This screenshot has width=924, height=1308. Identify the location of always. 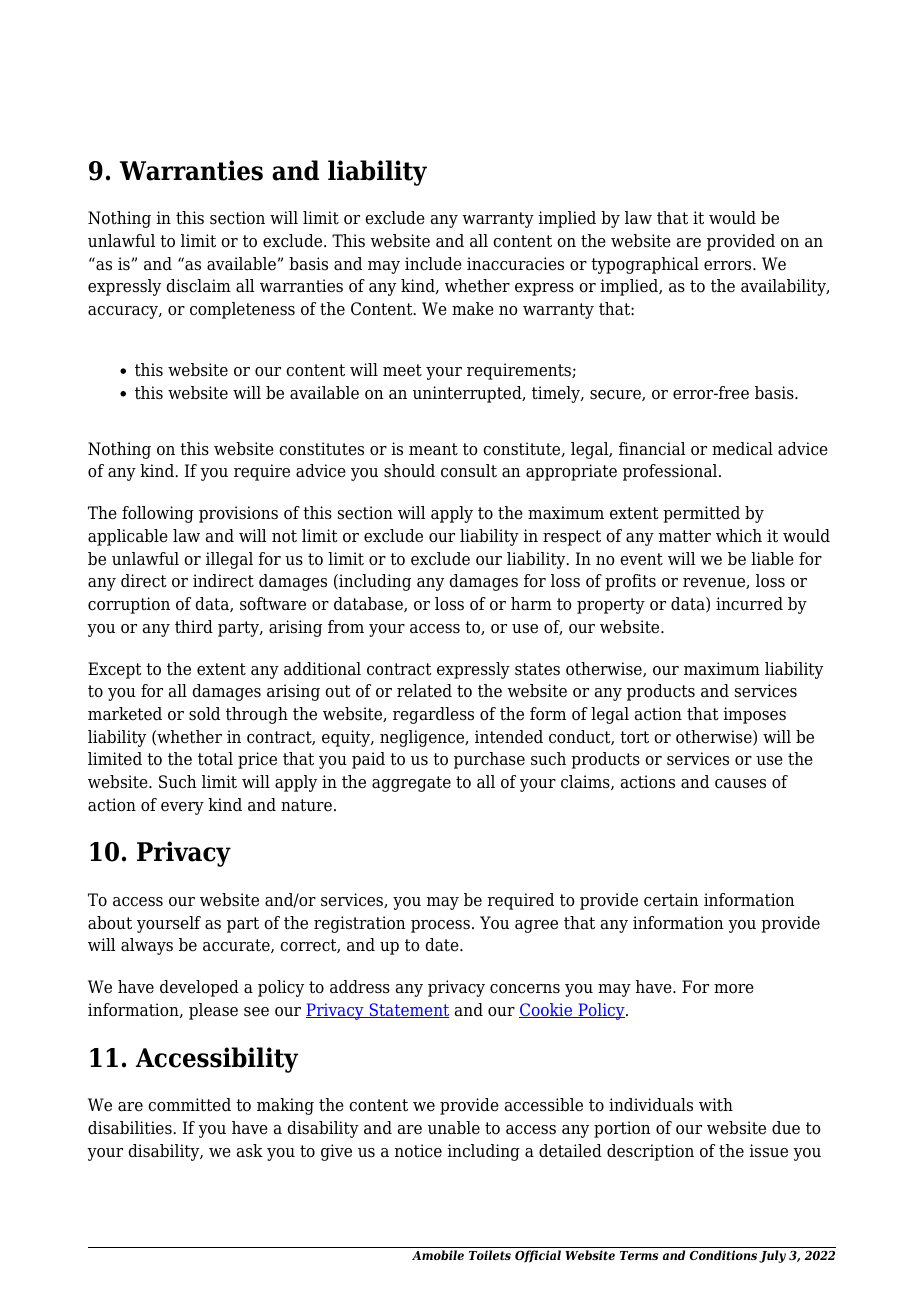
(147, 946).
